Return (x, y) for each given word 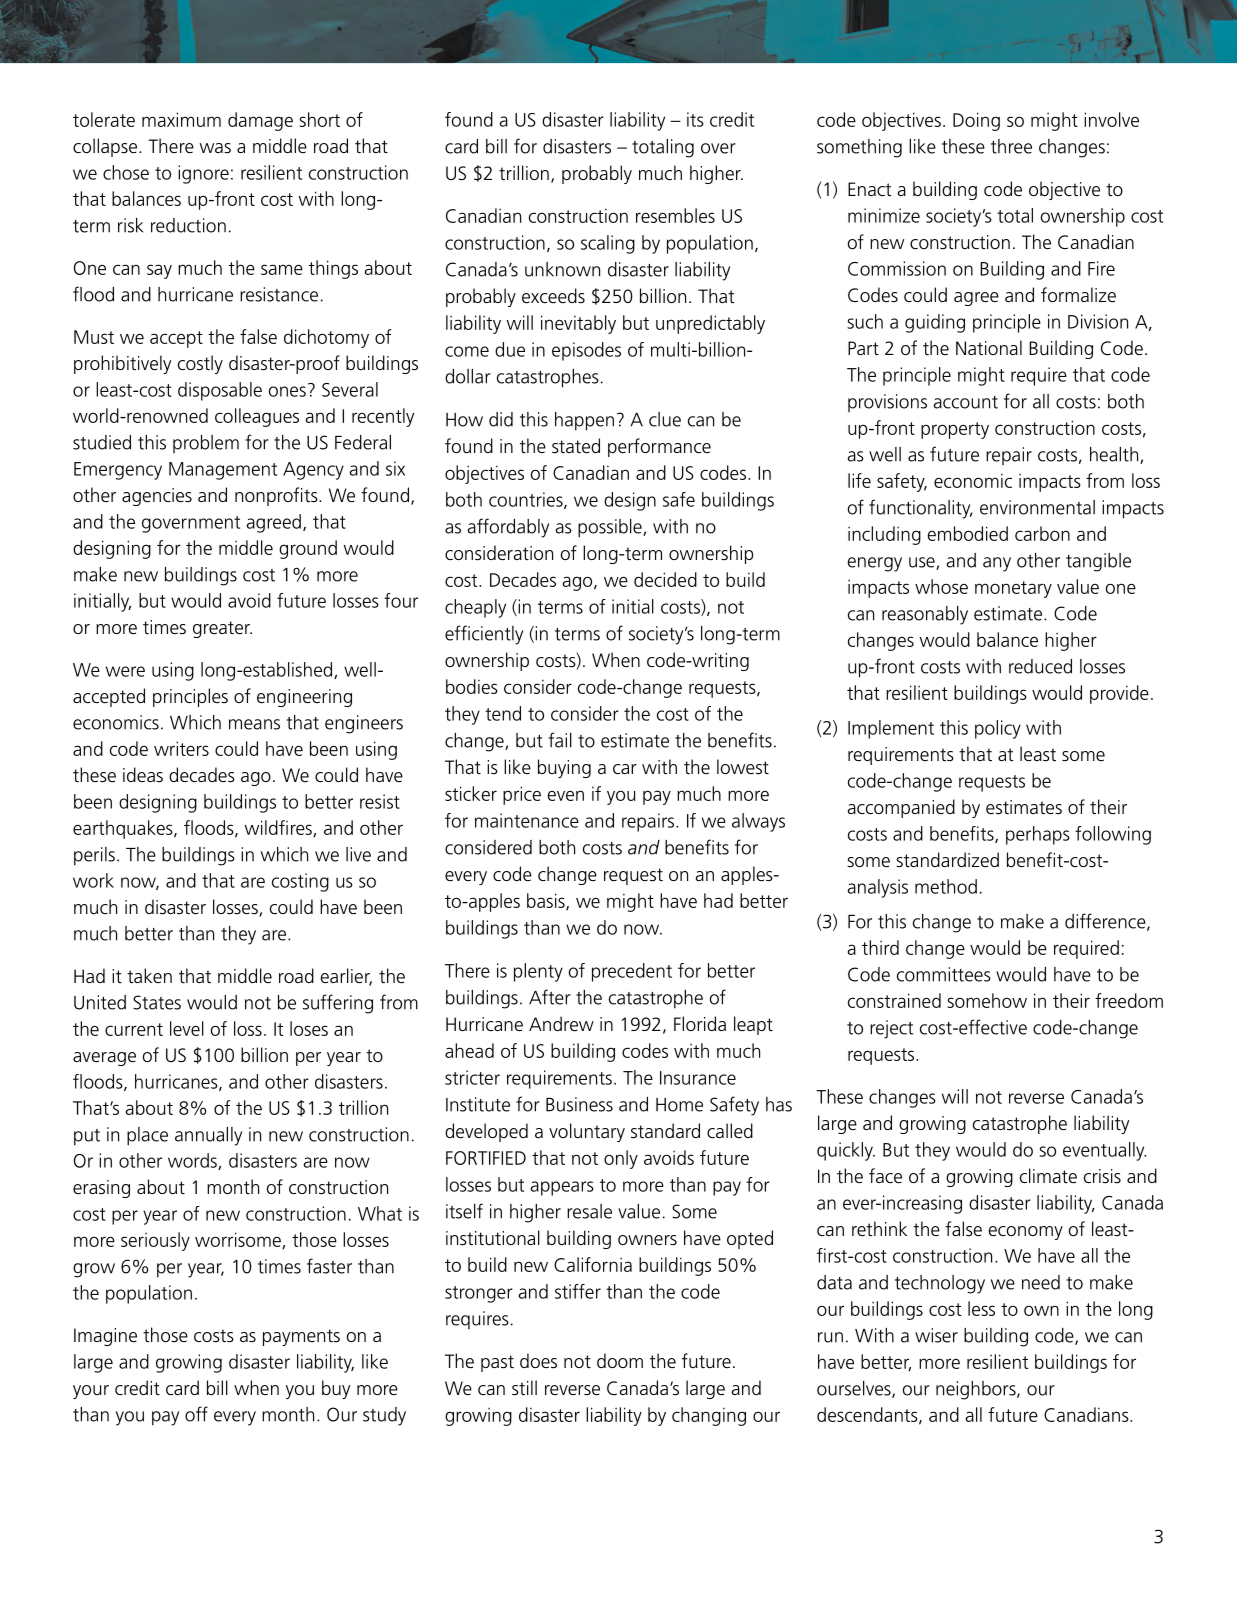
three (1011, 146)
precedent (632, 972)
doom (620, 1360)
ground (308, 549)
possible (611, 528)
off (196, 1414)
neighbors (977, 1390)
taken (149, 975)
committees (944, 974)
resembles (675, 215)
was (215, 148)
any (997, 564)
